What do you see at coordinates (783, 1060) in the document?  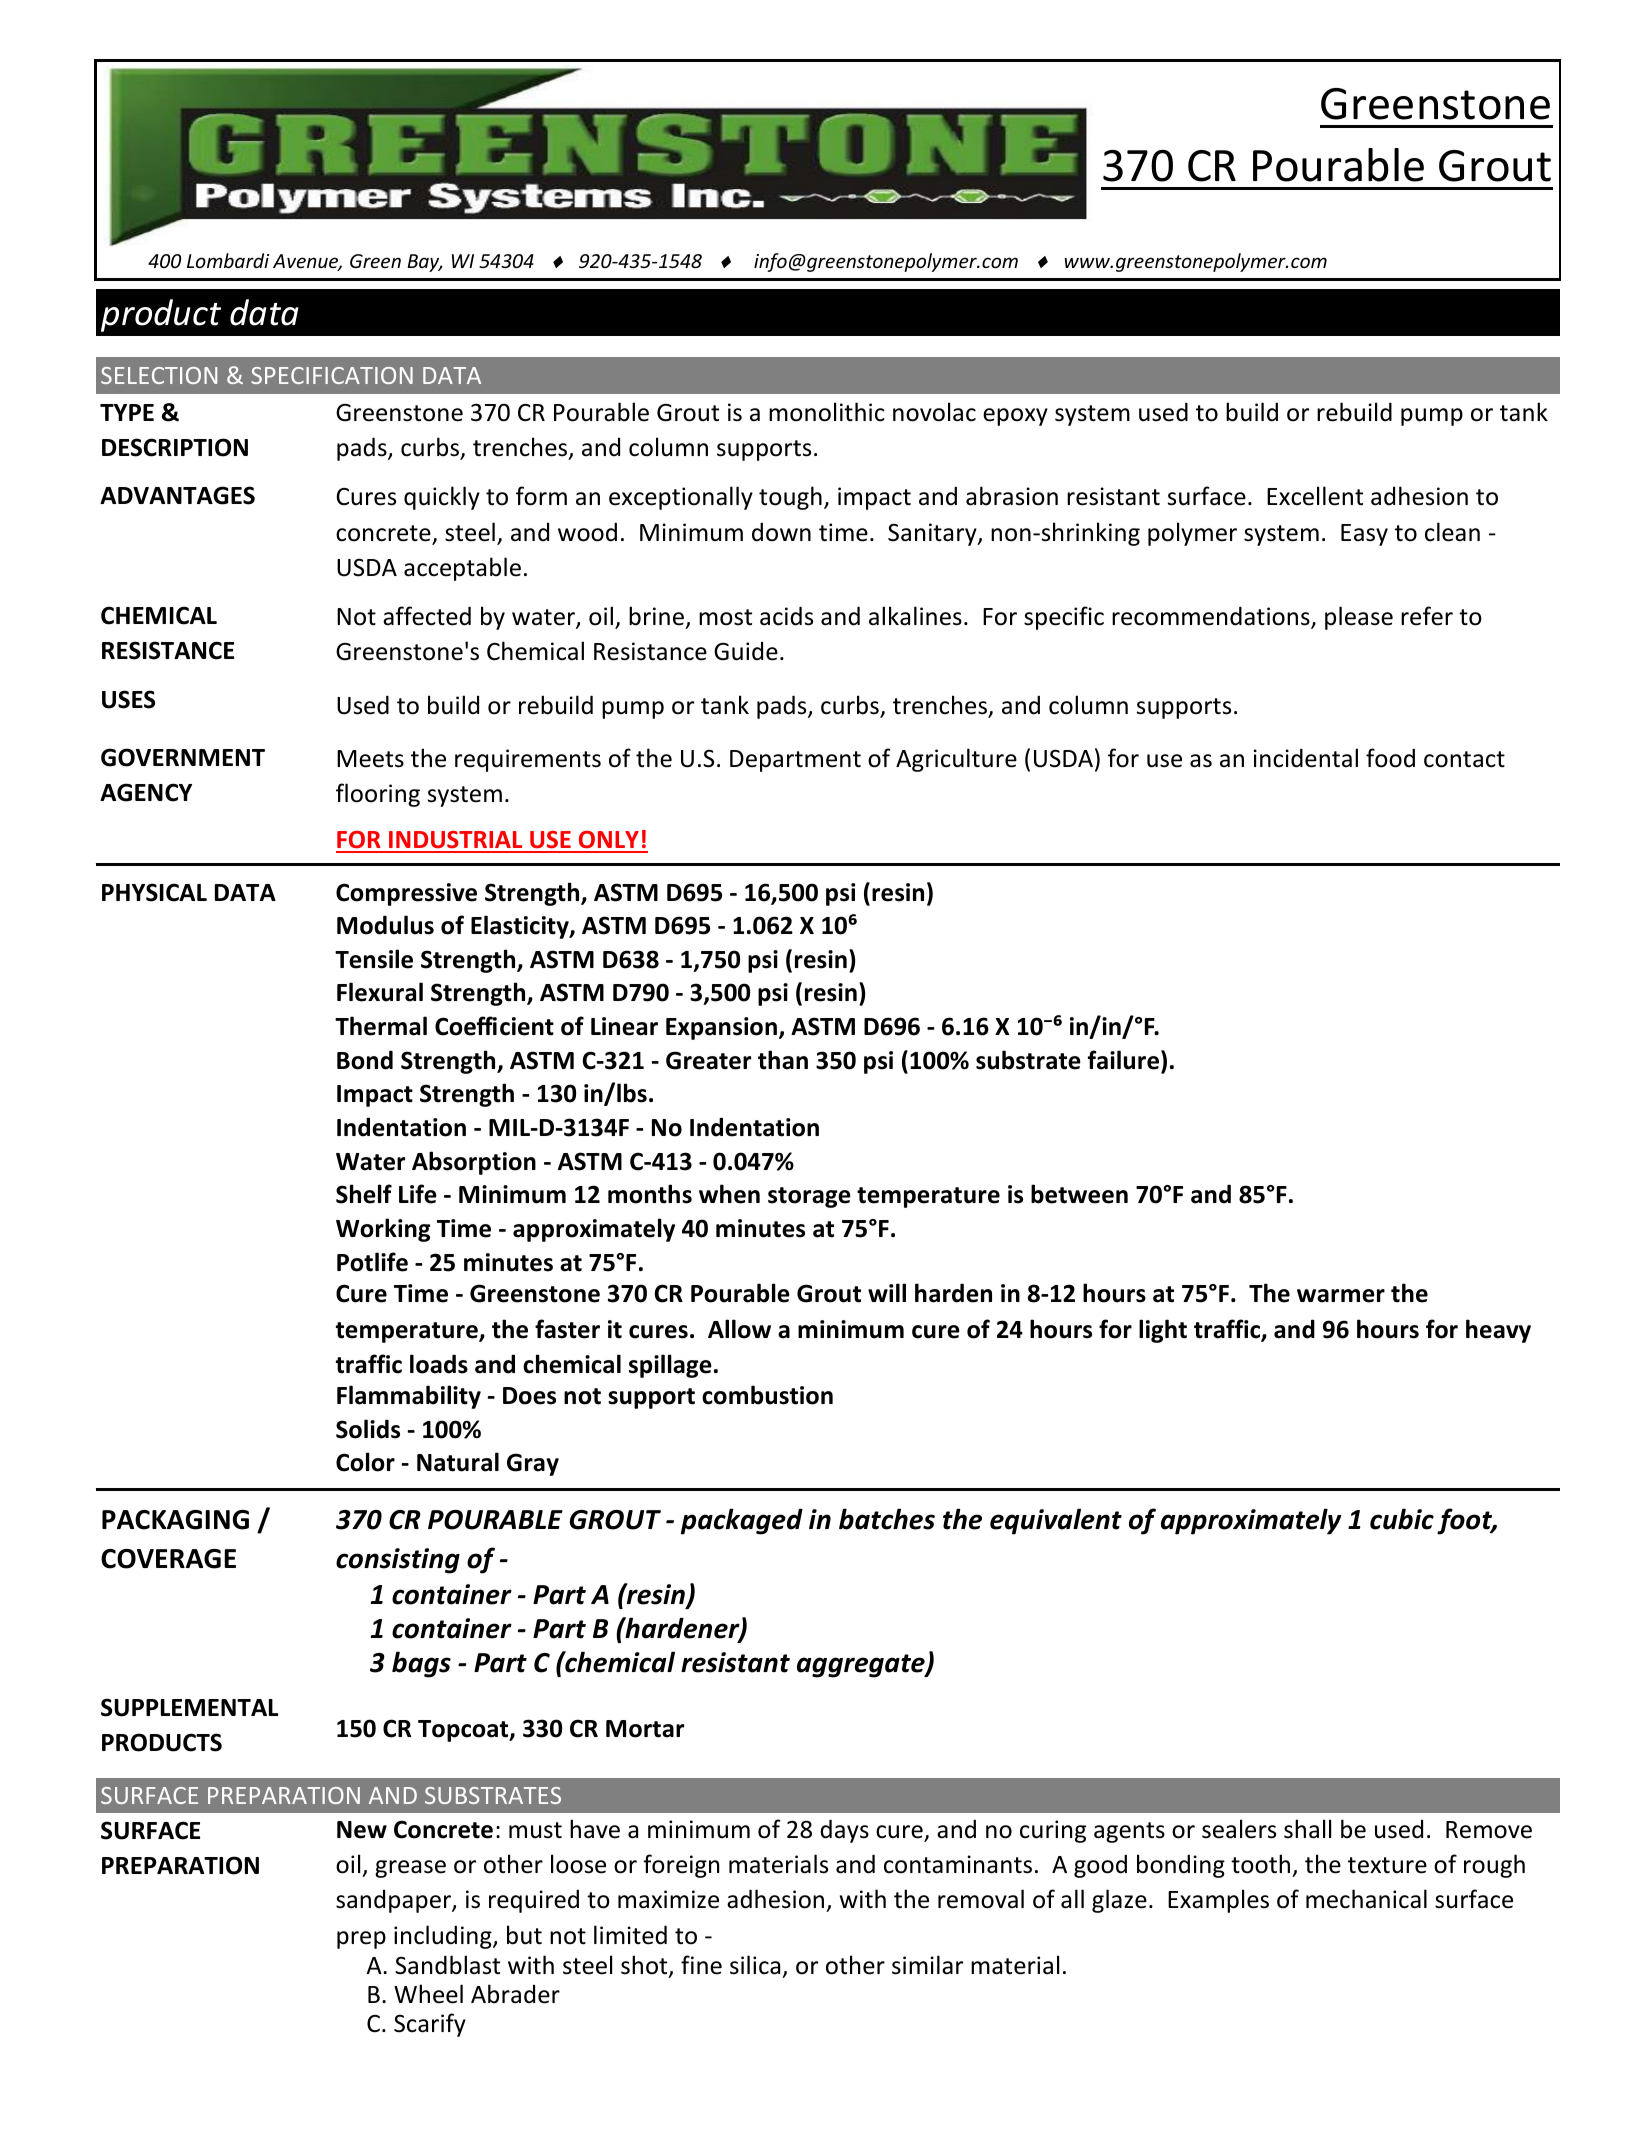 I see `than` at bounding box center [783, 1060].
